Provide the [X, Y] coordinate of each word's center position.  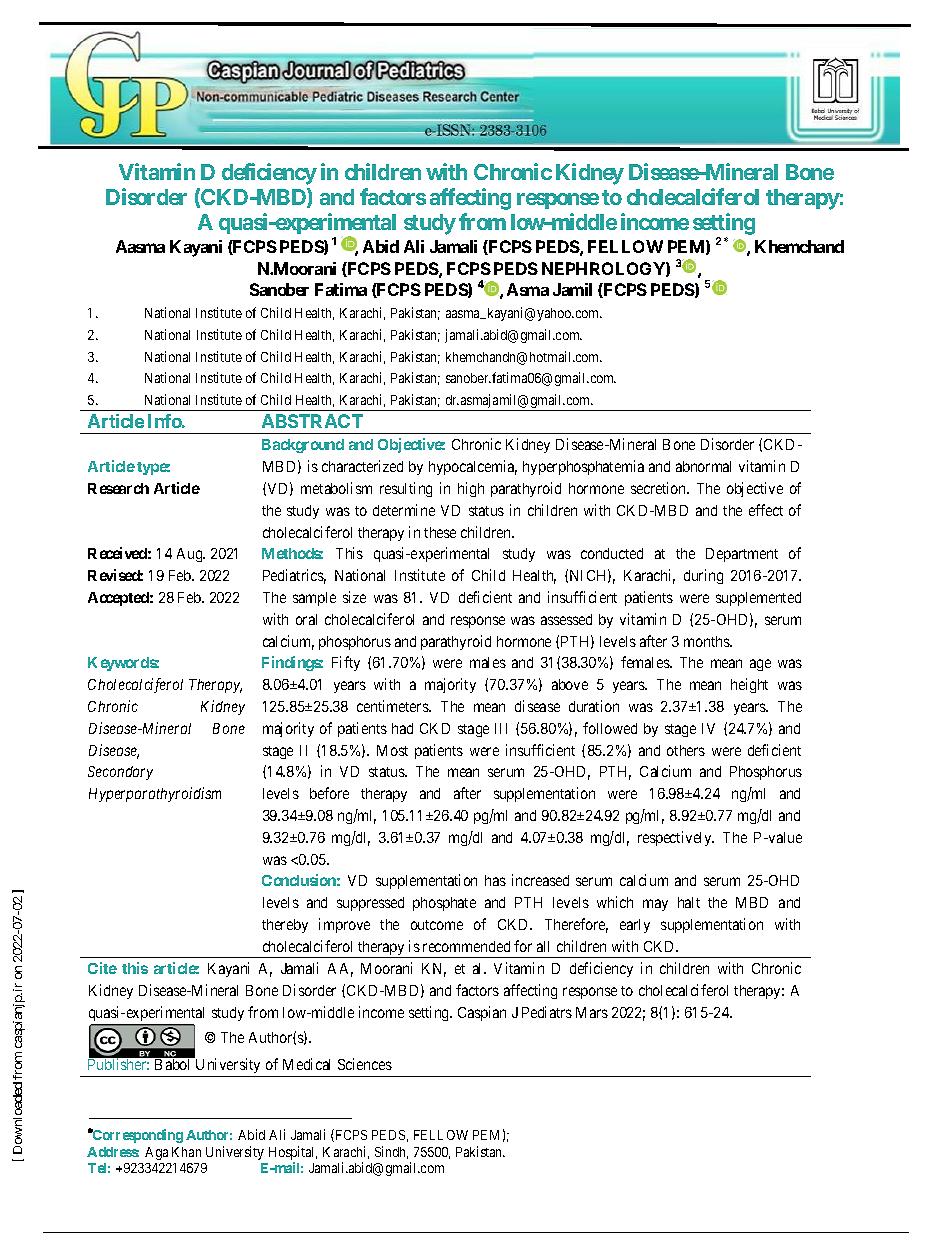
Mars [592, 1012]
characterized [362, 466]
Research [118, 488]
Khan [186, 1152]
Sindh [391, 1152]
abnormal [703, 466]
